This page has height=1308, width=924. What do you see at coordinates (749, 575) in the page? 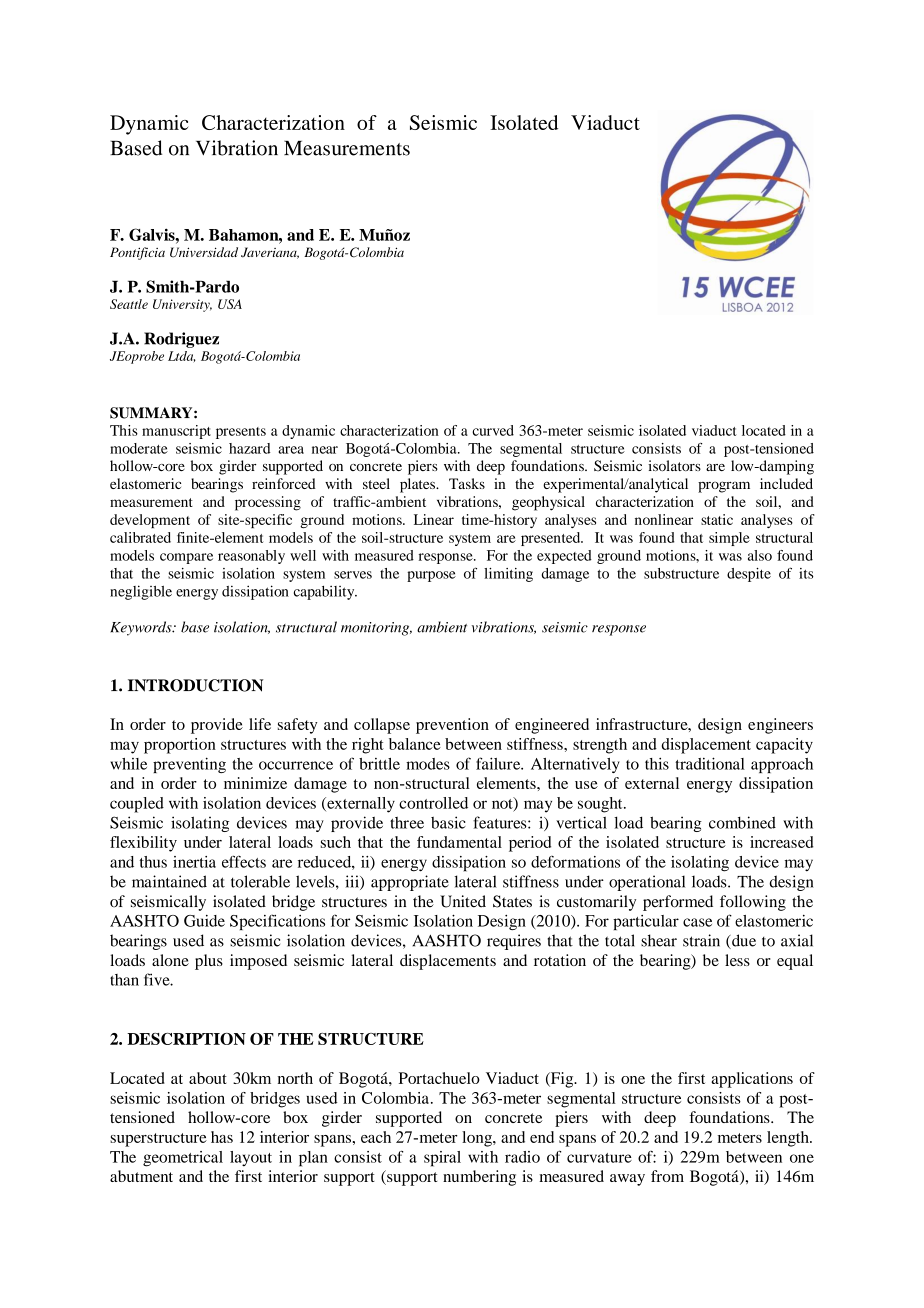
I see `despite` at bounding box center [749, 575].
